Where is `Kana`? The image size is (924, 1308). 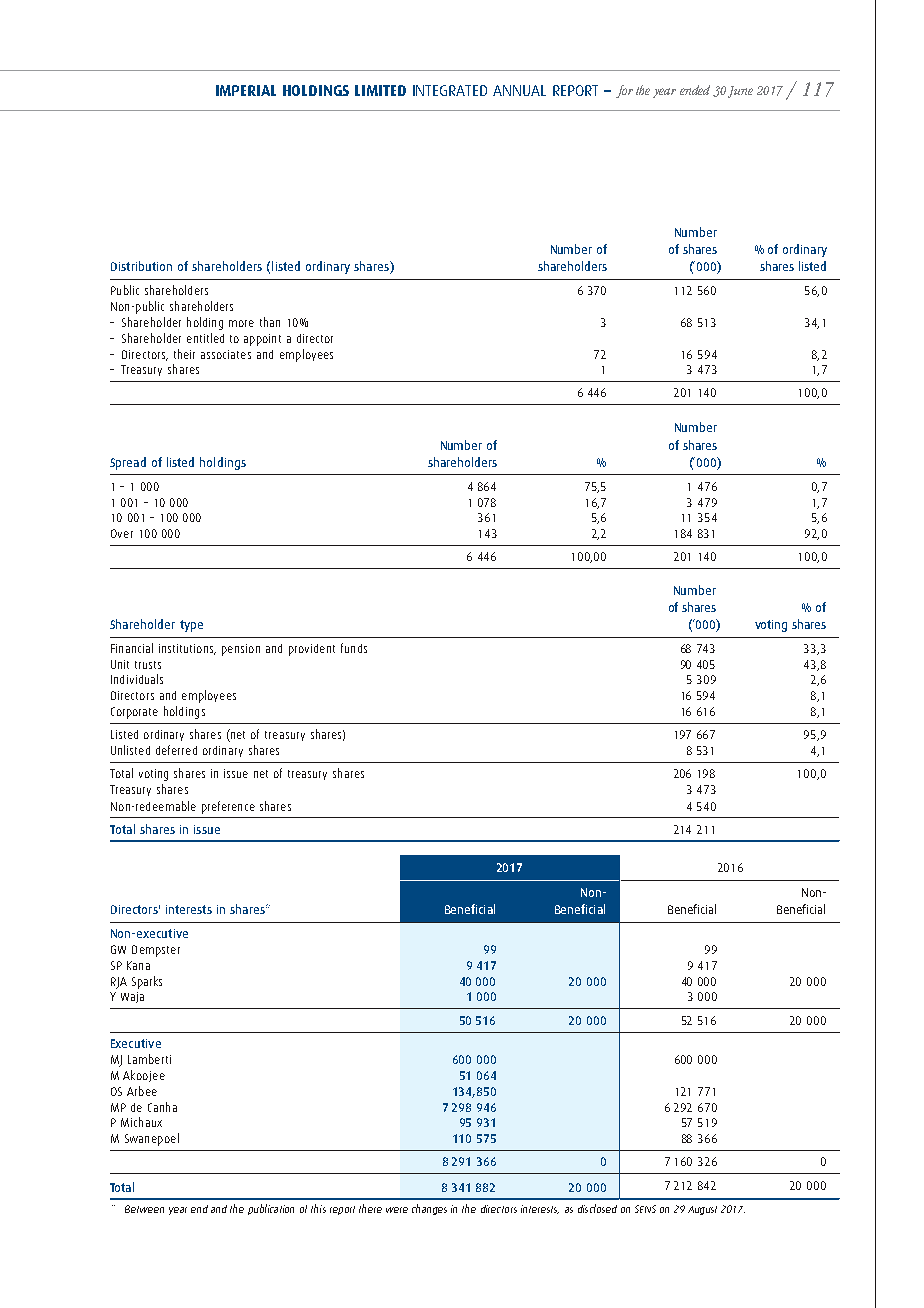
Kana is located at coordinates (138, 965).
